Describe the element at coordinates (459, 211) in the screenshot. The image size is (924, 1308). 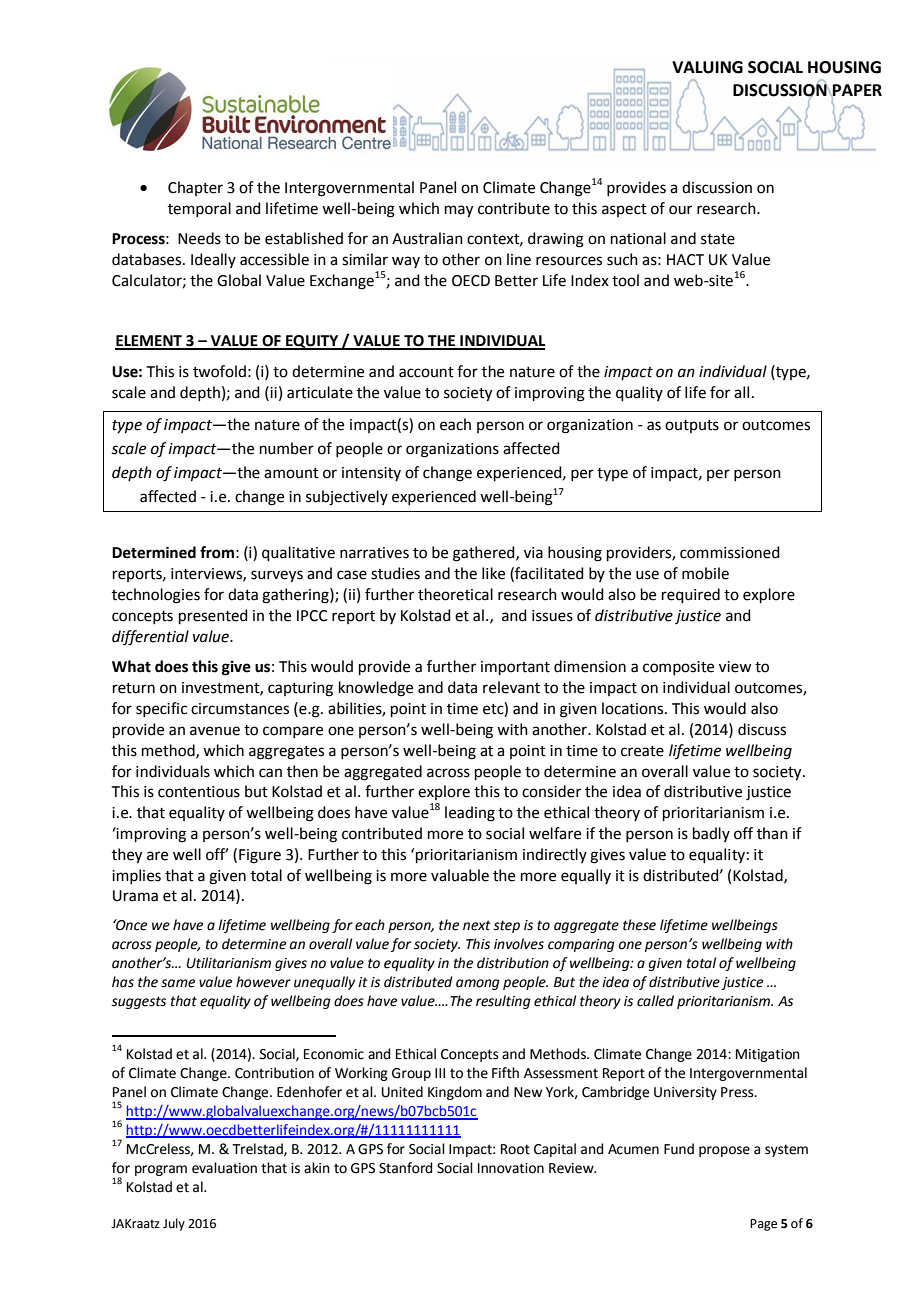
I see `may` at that location.
